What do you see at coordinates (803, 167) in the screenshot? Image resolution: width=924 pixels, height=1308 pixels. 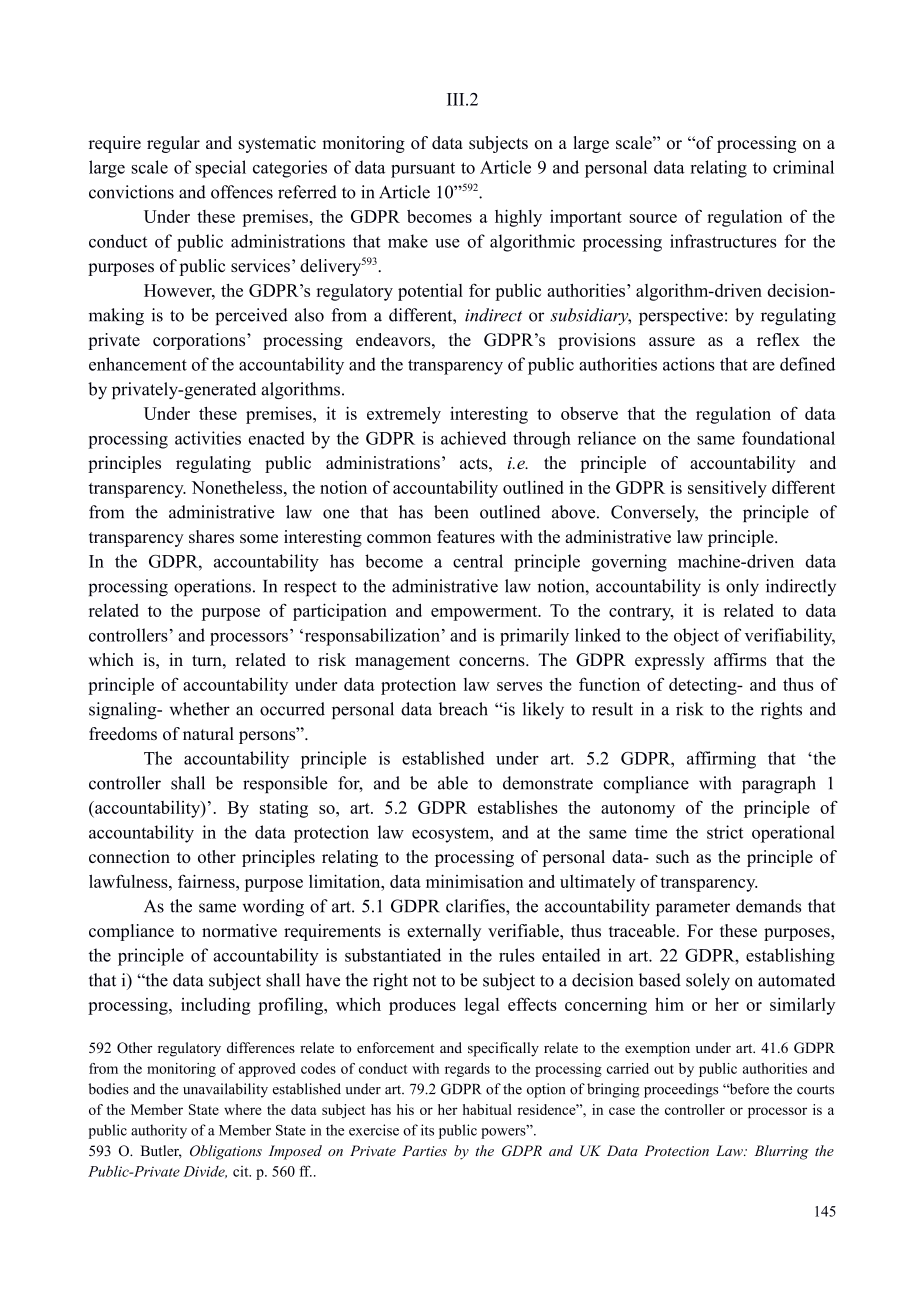 I see `criminal` at bounding box center [803, 167].
